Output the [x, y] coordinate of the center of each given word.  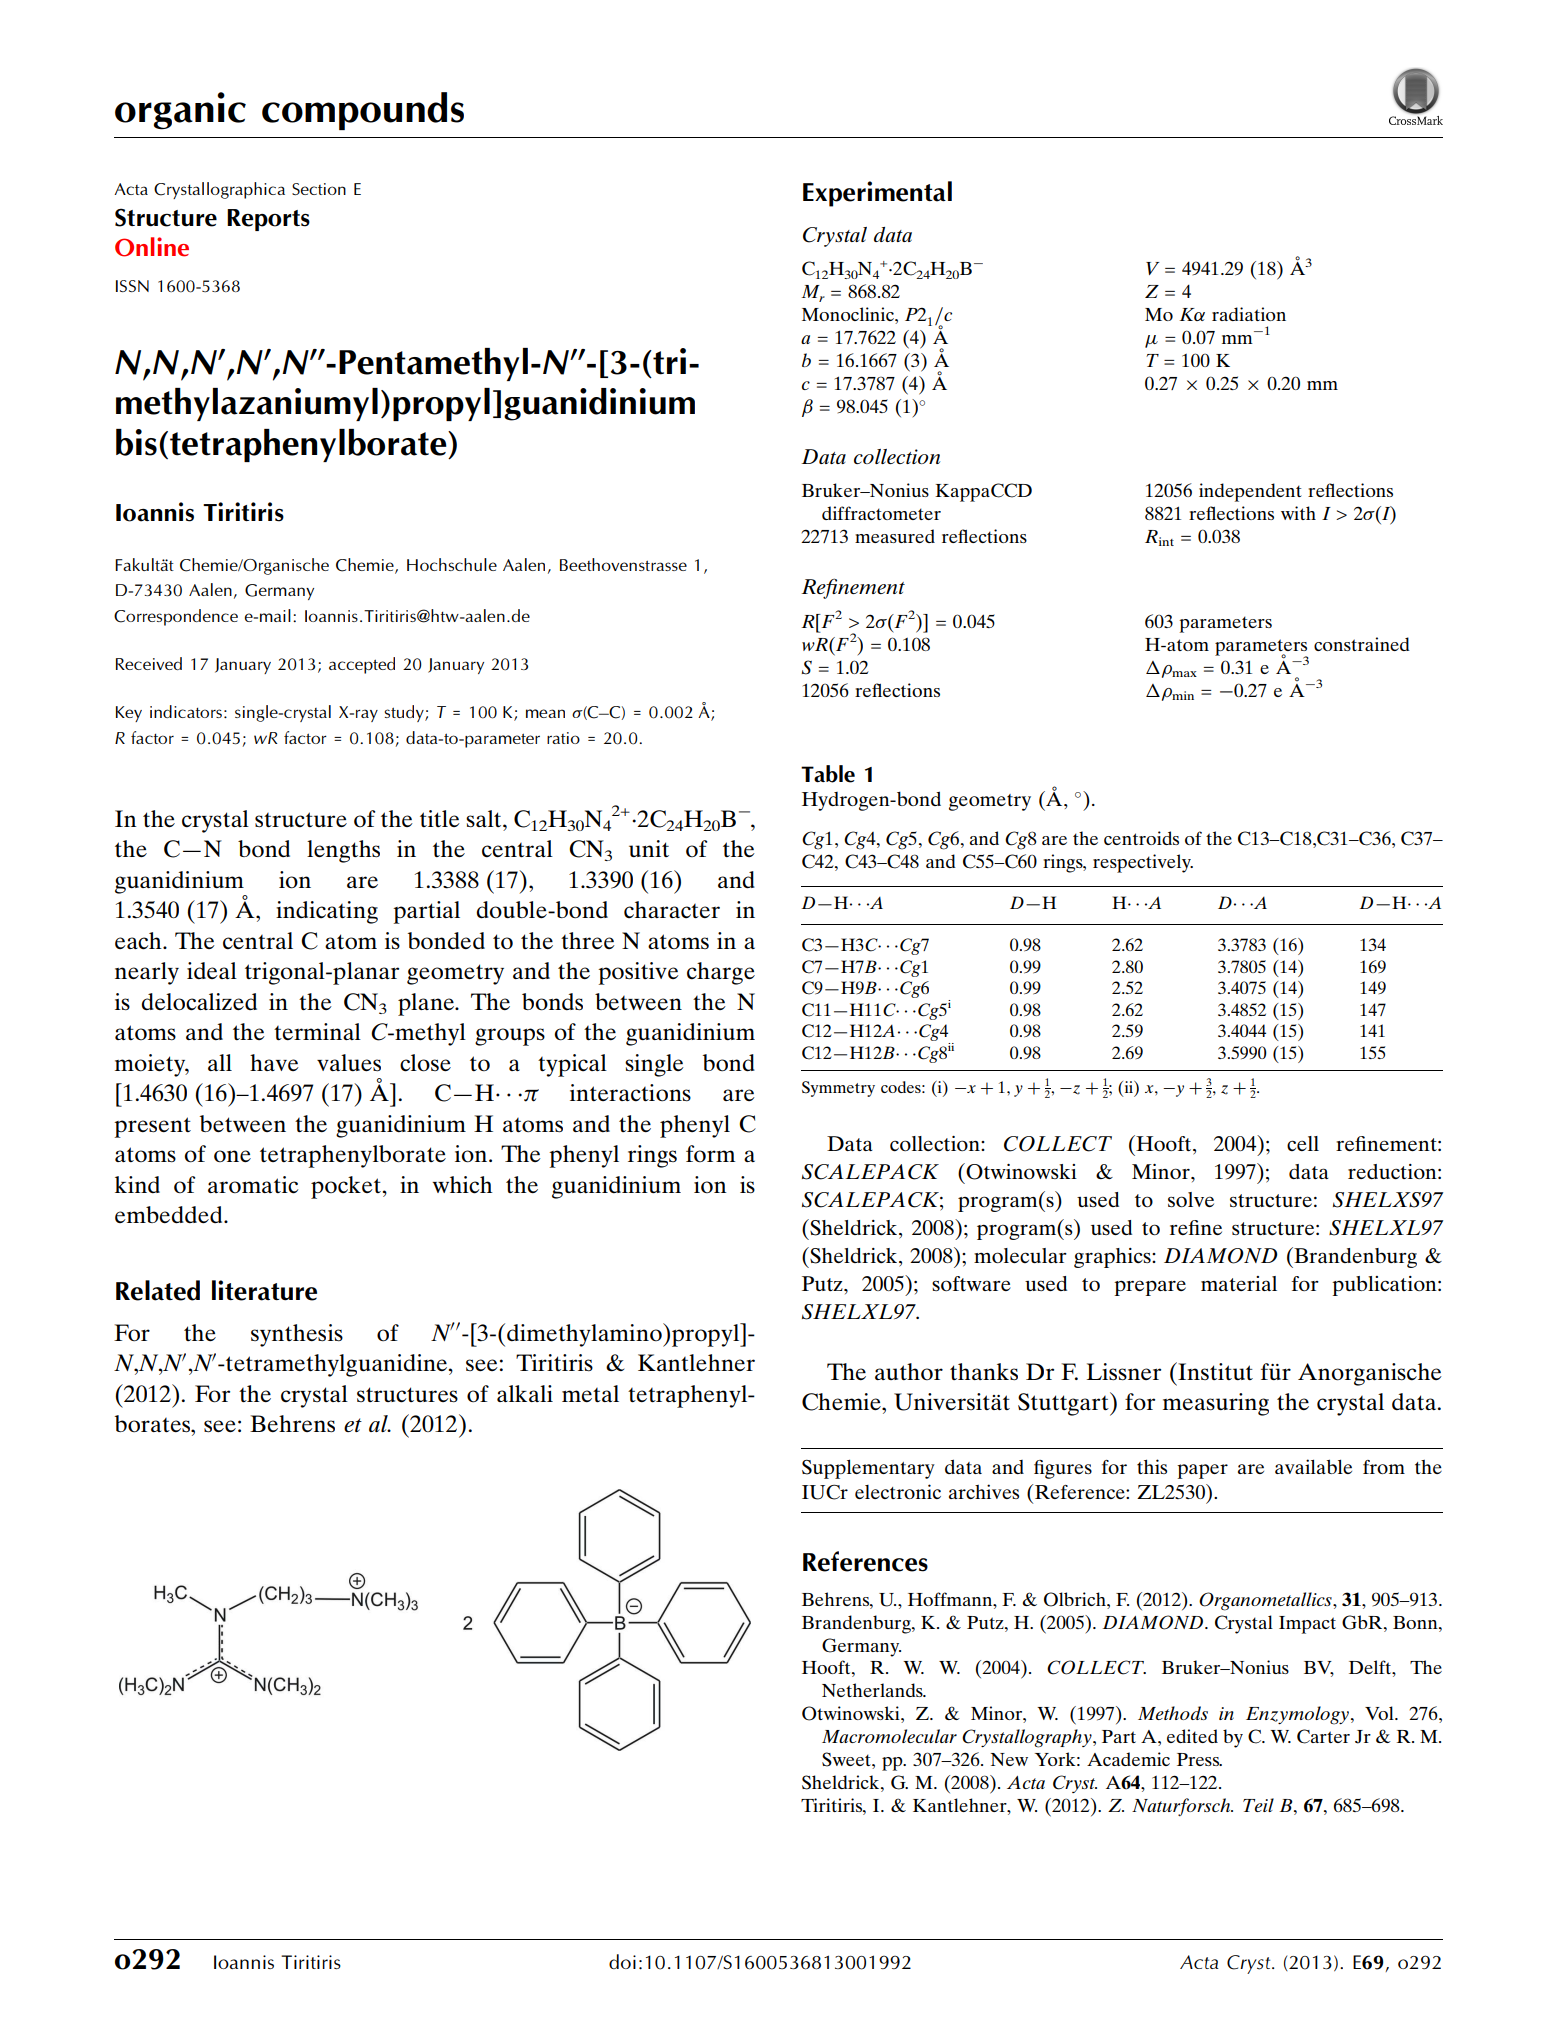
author [909, 1371]
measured [895, 536]
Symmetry [838, 1089]
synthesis [297, 1335]
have [274, 1062]
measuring [1216, 1404]
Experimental [877, 194]
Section [319, 189]
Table [828, 774]
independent [1250, 492]
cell [1303, 1143]
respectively [1143, 863]
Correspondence [176, 617]
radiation [1249, 314]
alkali [525, 1393]
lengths [343, 851]
